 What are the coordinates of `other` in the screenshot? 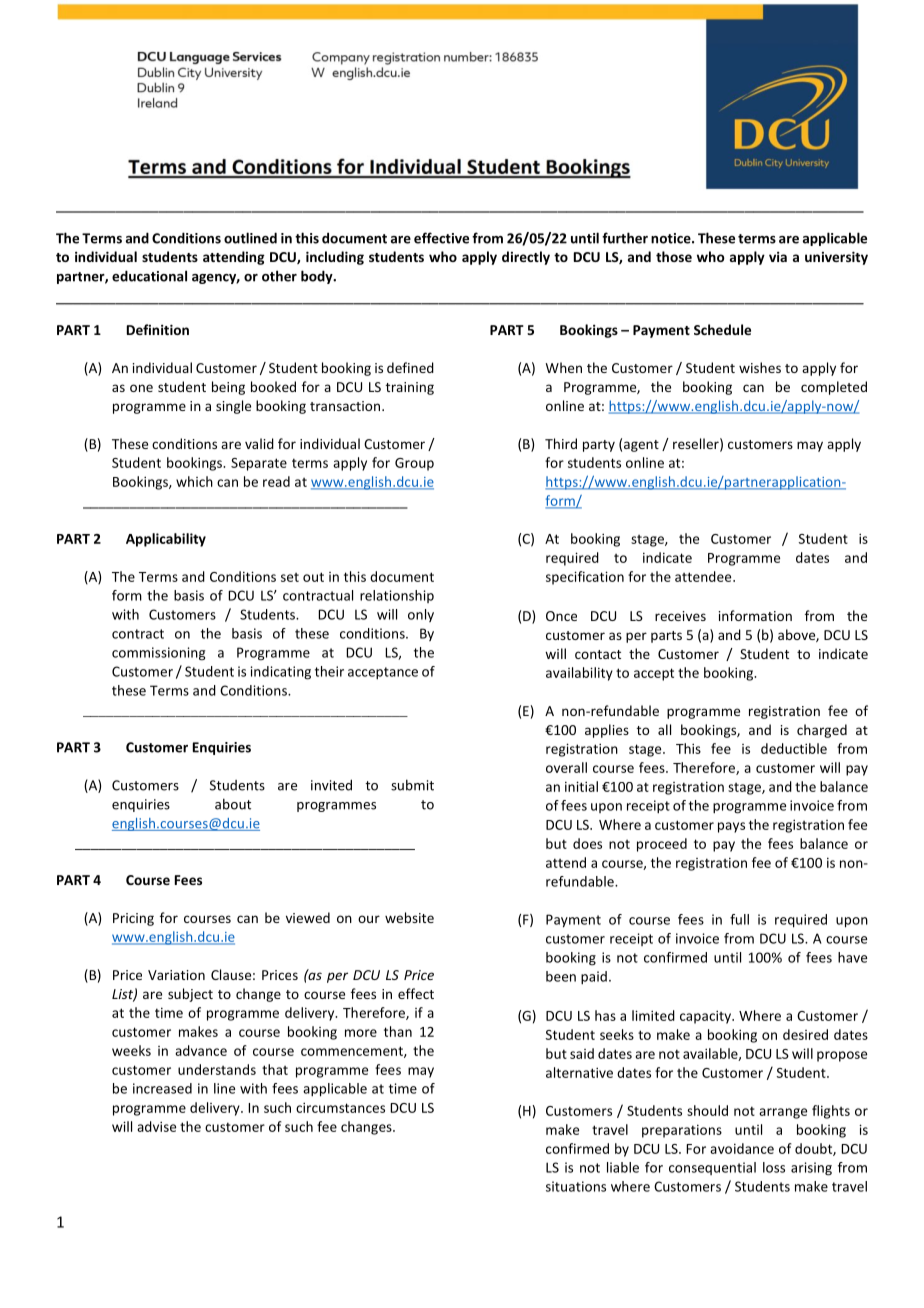 It's located at (279, 276).
